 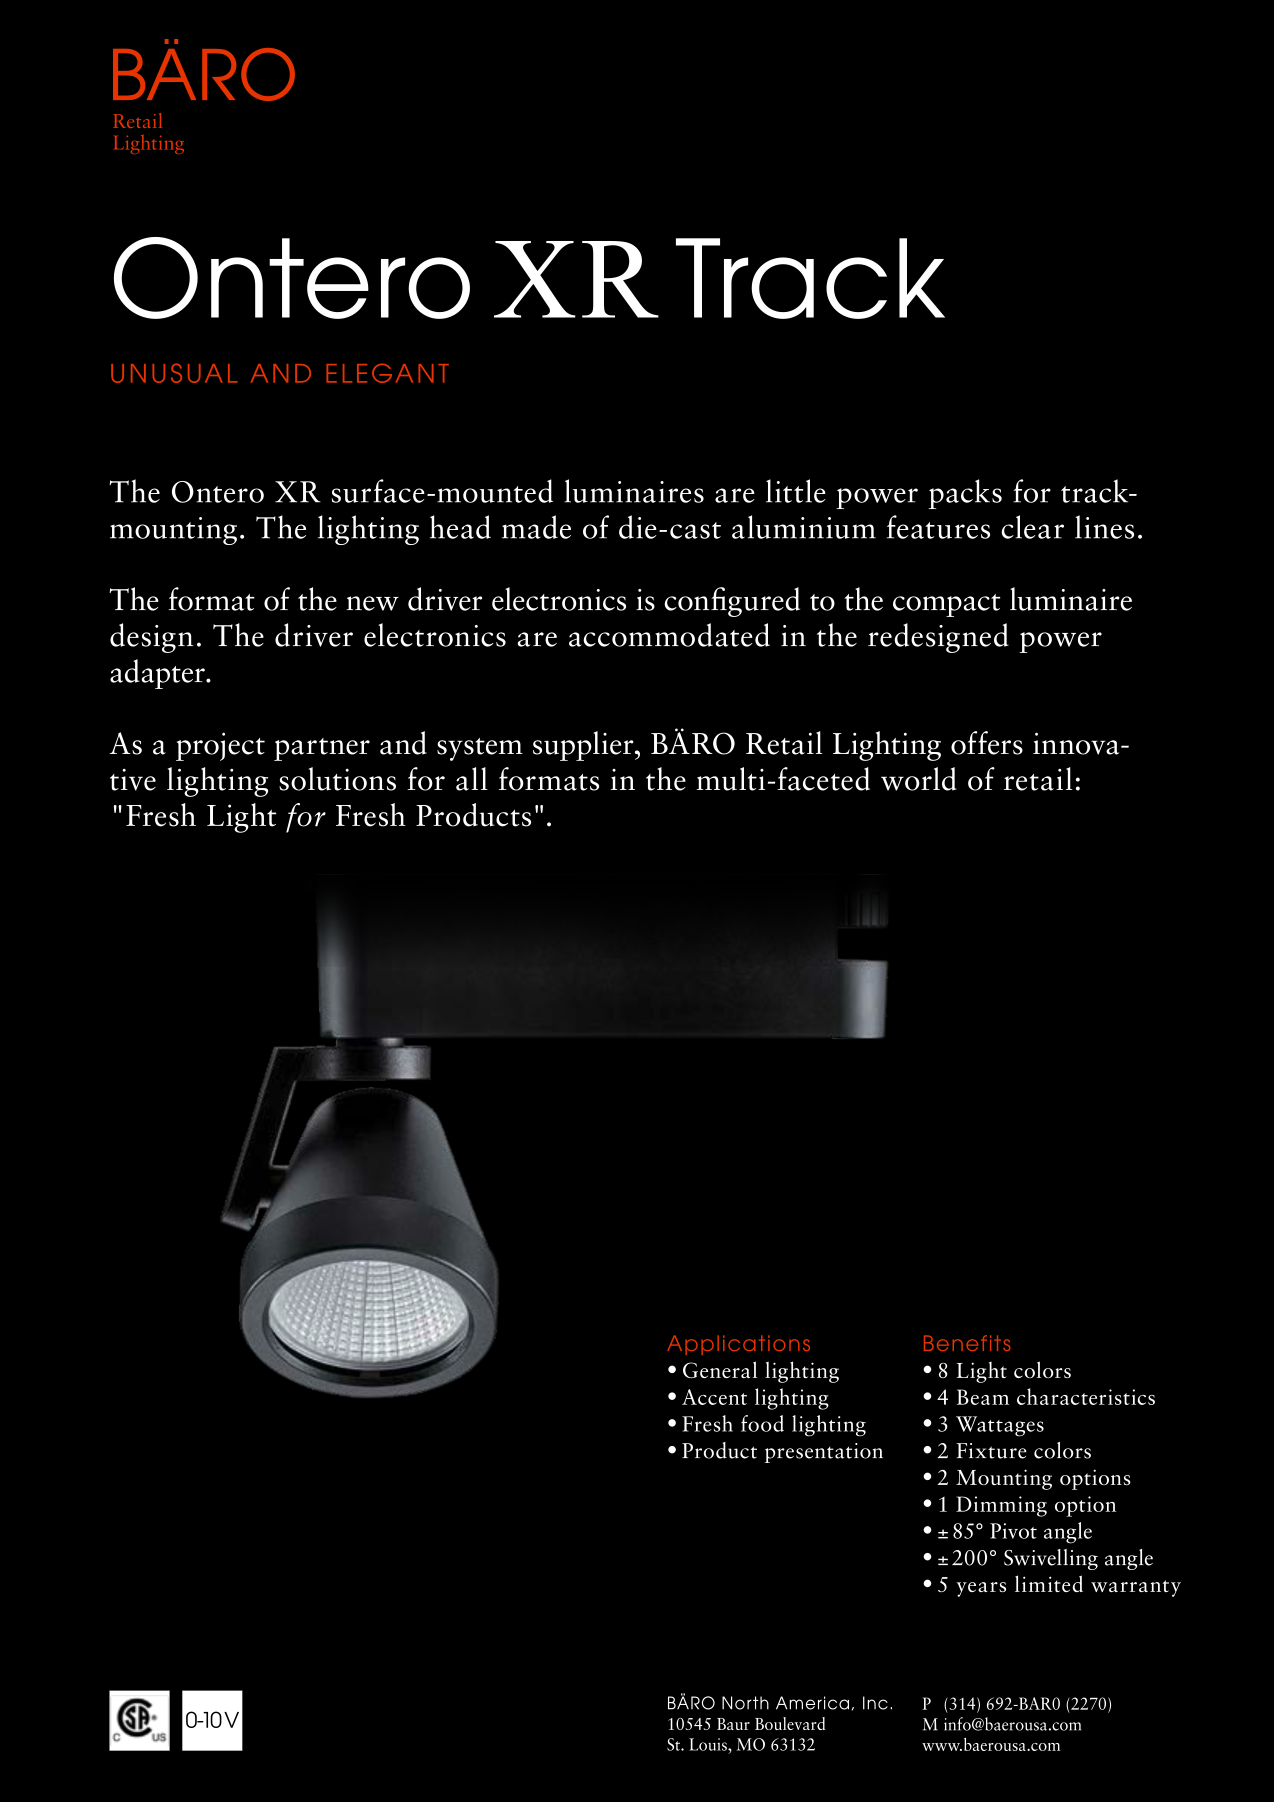 What do you see at coordinates (372, 603) in the screenshot?
I see `new` at bounding box center [372, 603].
